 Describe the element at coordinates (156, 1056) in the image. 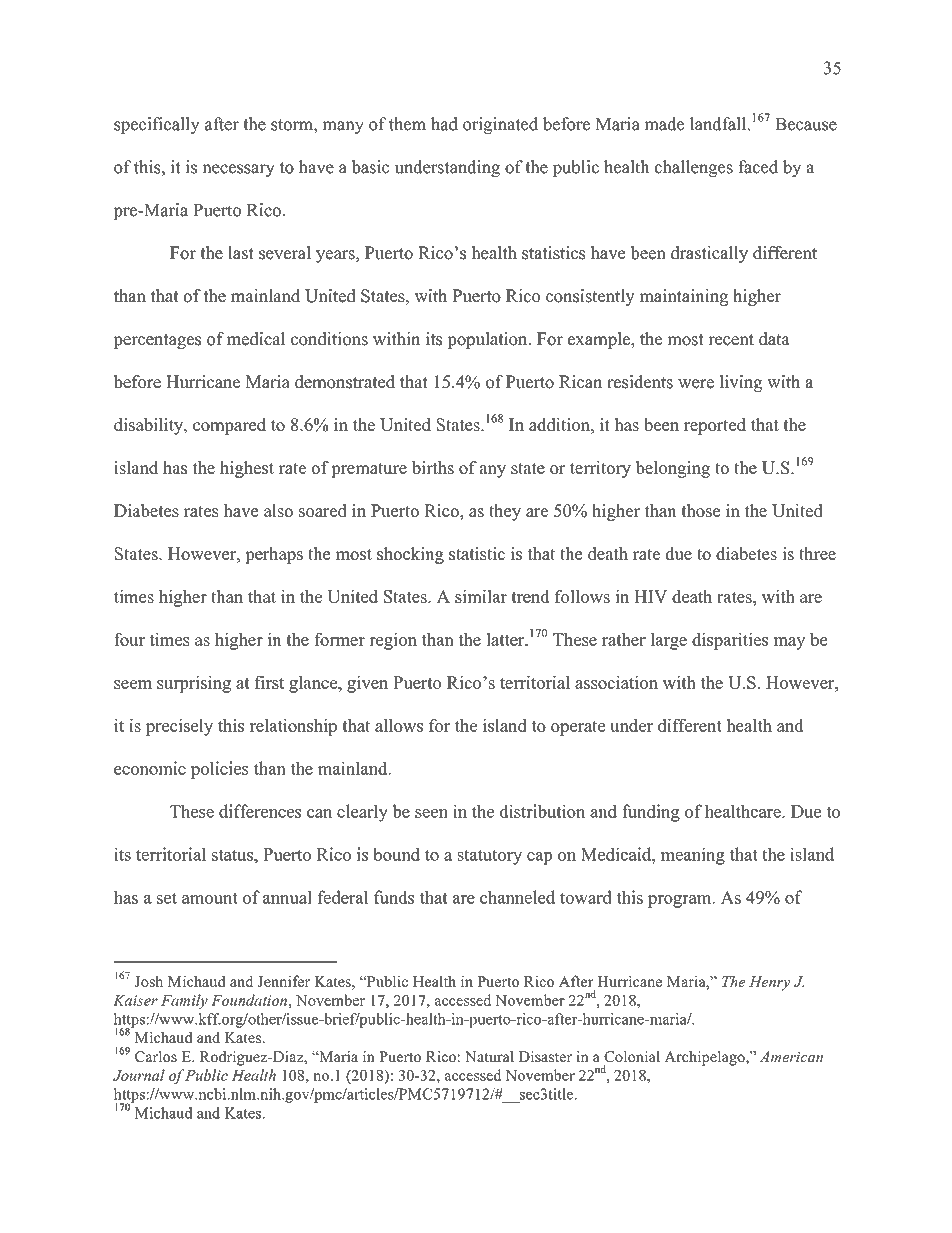

I see `Carlos` at that location.
